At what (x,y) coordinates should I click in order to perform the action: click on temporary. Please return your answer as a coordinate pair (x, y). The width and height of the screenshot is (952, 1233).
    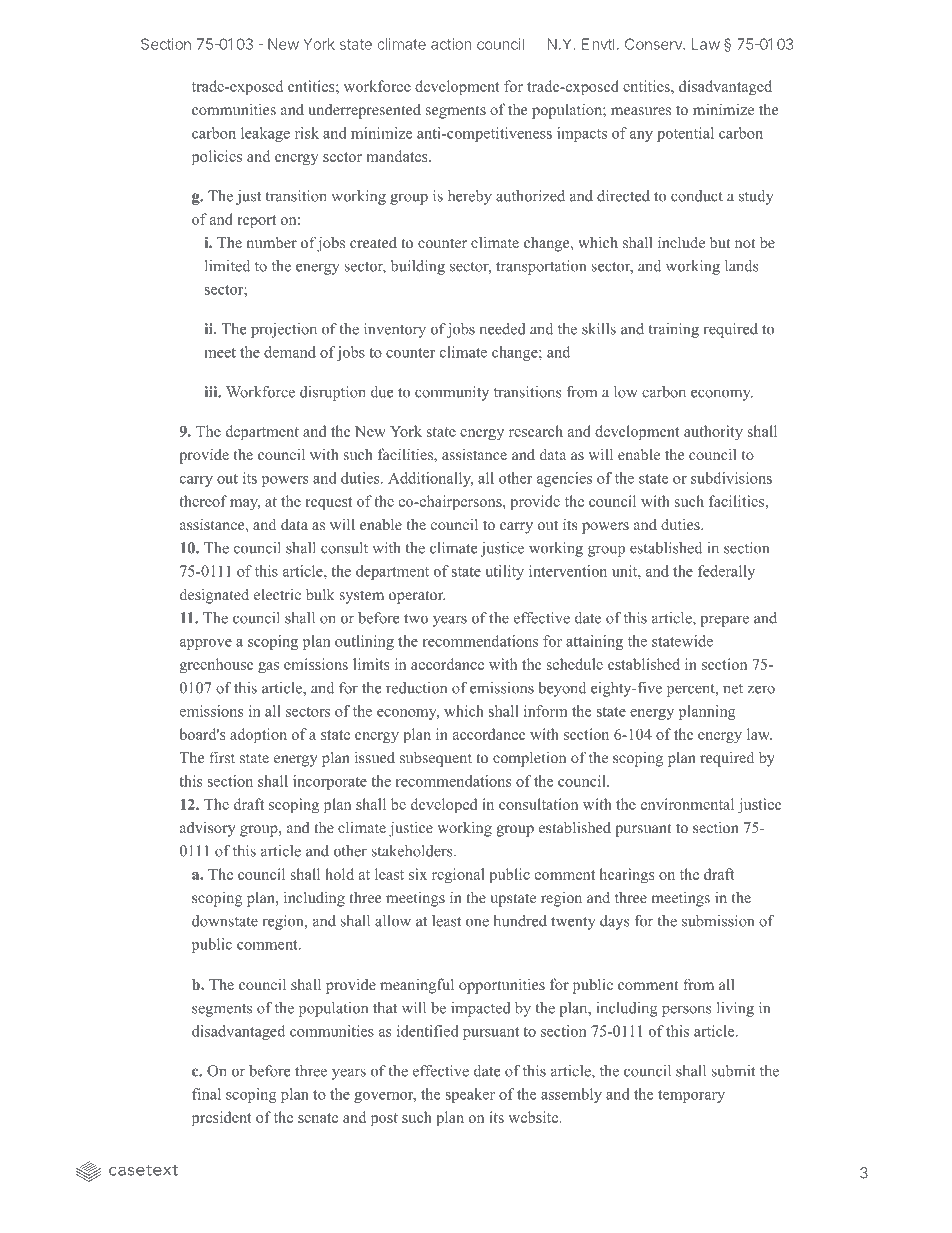
    Looking at the image, I should click on (691, 1096).
